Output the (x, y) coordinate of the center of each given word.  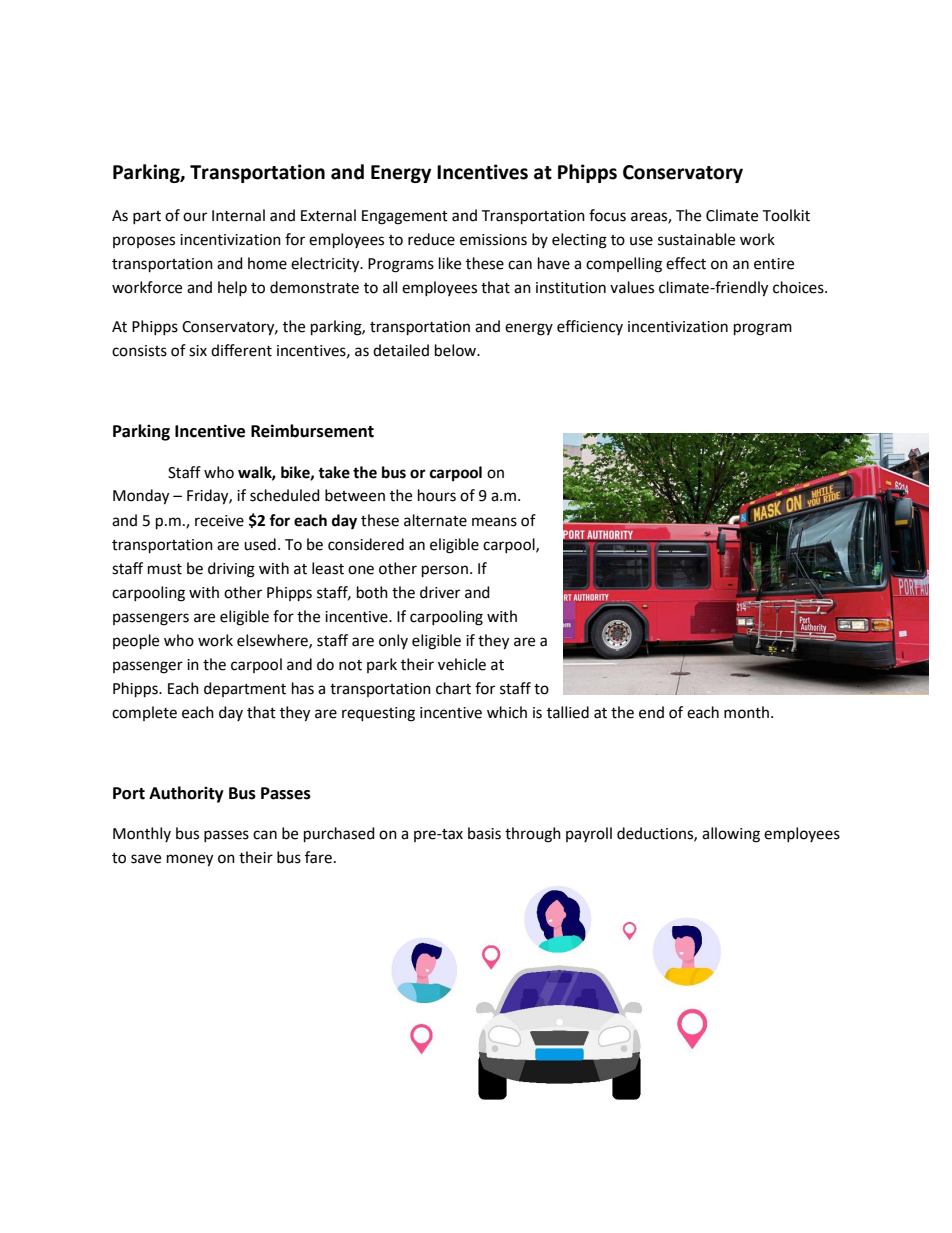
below (457, 350)
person (445, 571)
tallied (568, 712)
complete (144, 713)
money (190, 860)
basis (484, 833)
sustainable (696, 239)
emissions (493, 240)
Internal (238, 215)
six (198, 351)
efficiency (590, 327)
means (494, 522)
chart (453, 688)
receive (219, 521)
